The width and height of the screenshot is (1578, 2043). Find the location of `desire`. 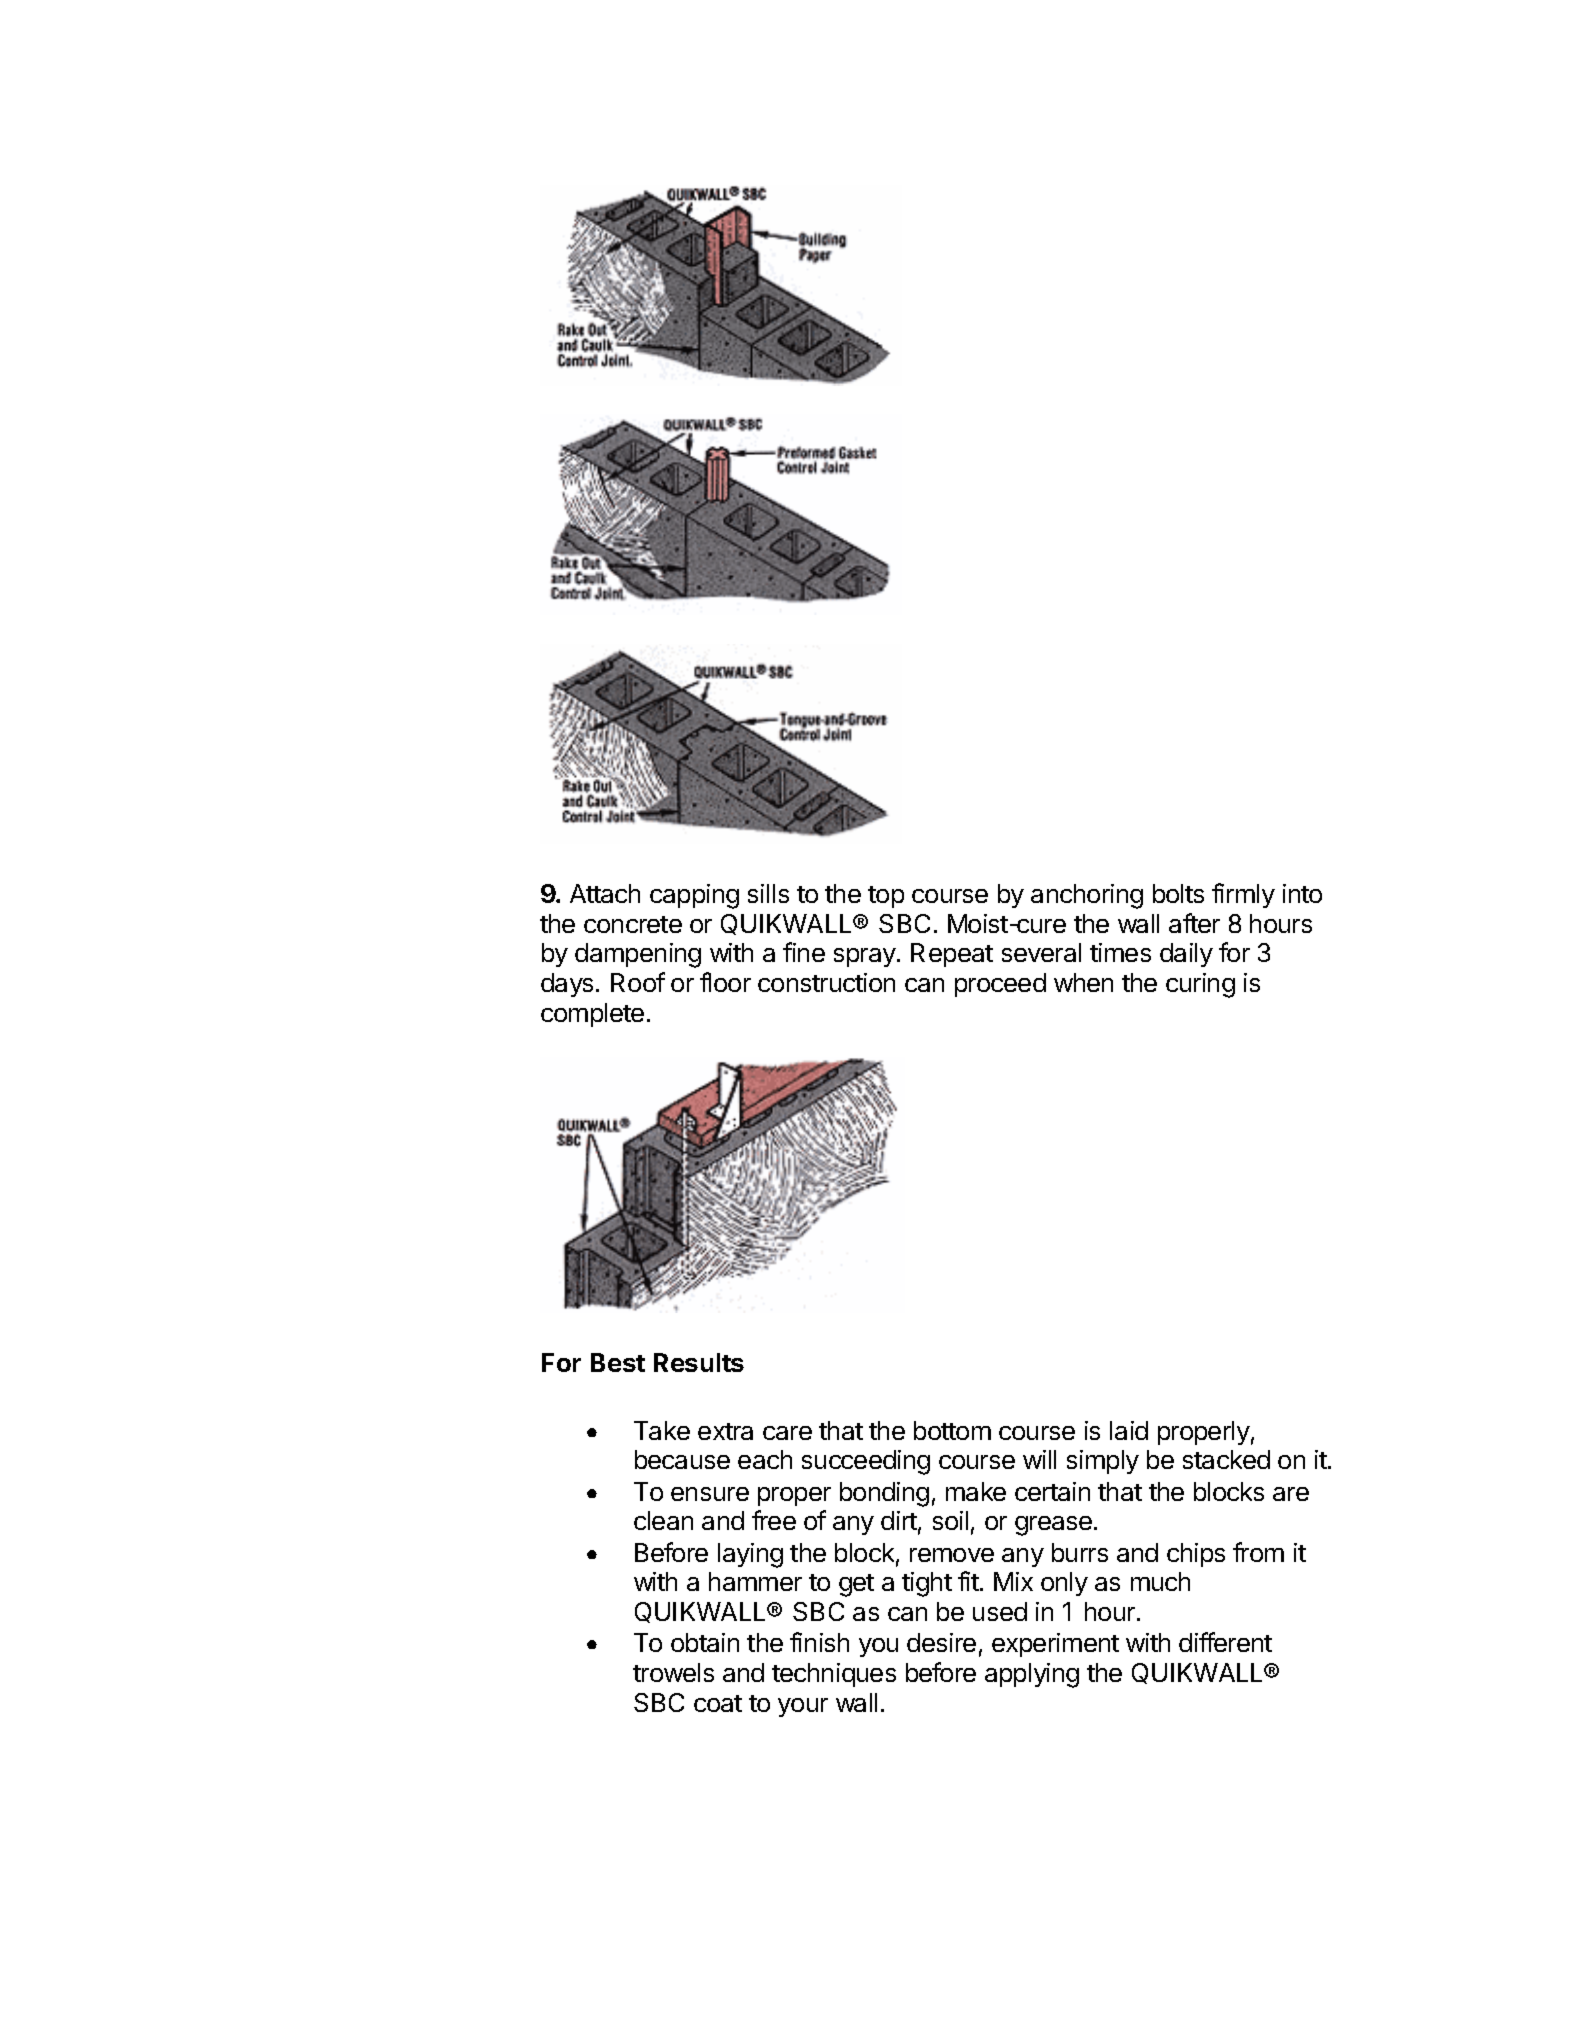

desire is located at coordinates (941, 1642).
